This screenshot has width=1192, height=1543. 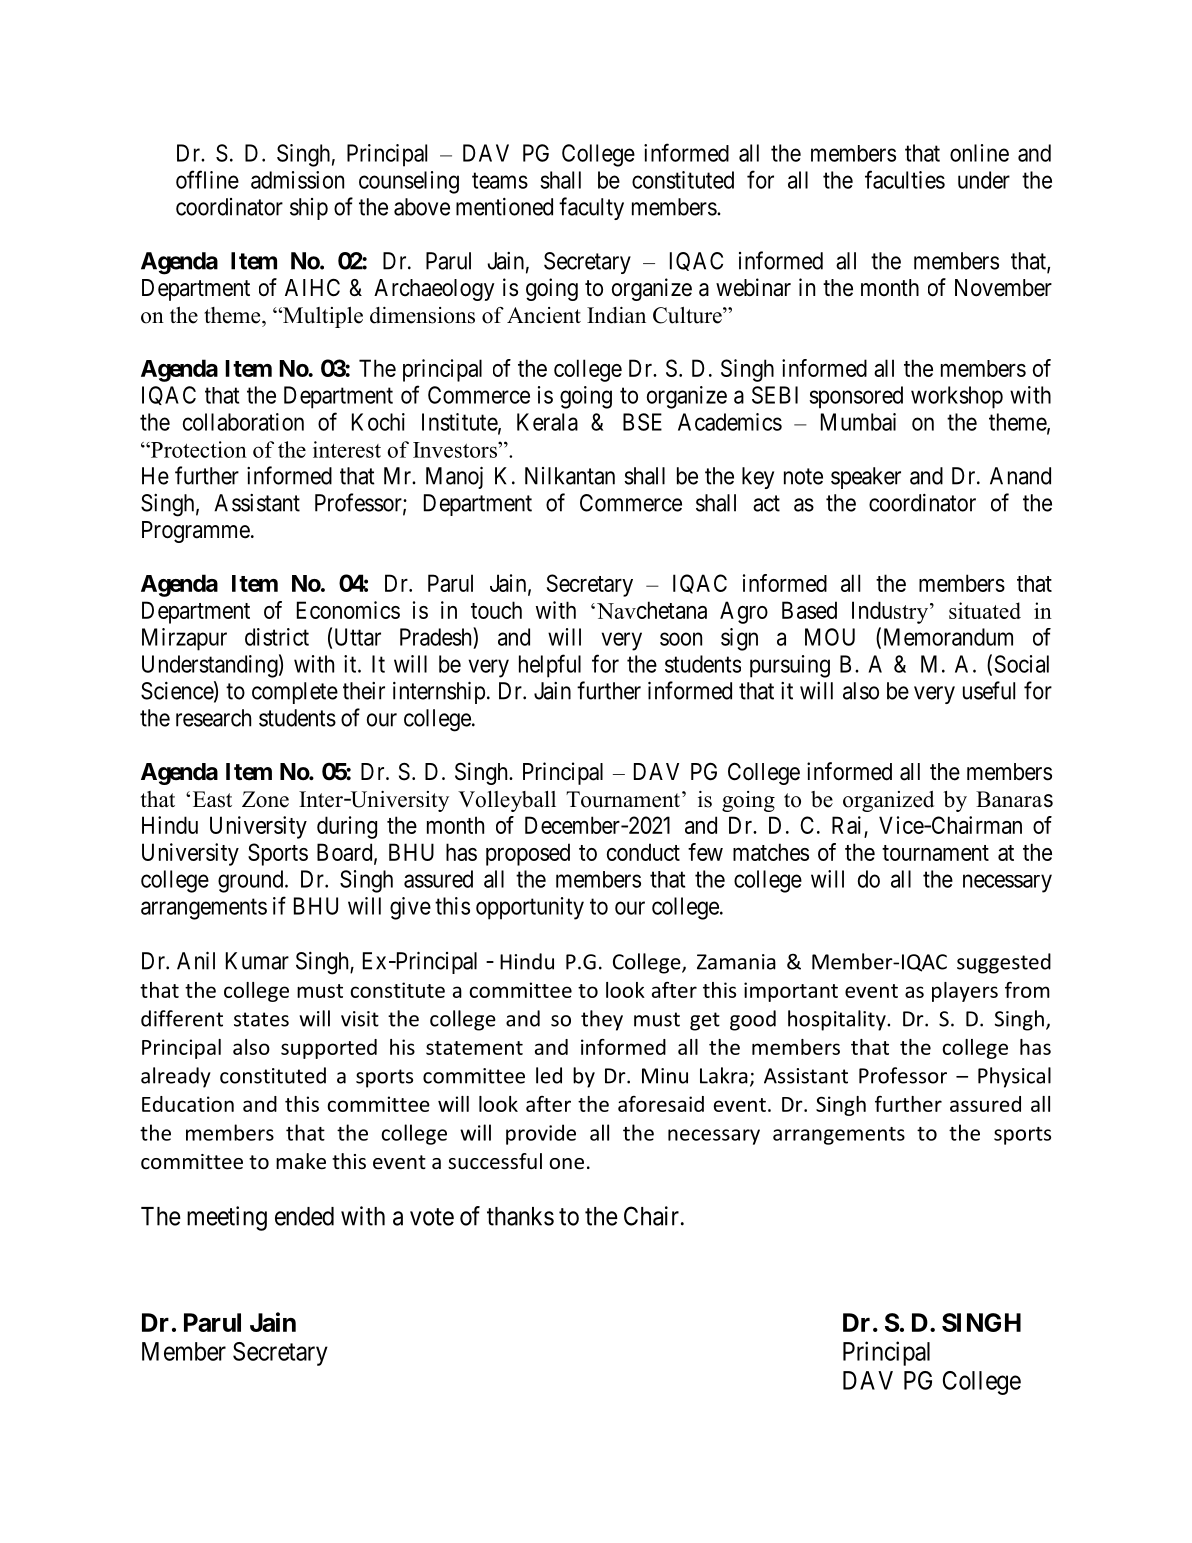 What do you see at coordinates (301, 1161) in the screenshot?
I see `make` at bounding box center [301, 1161].
